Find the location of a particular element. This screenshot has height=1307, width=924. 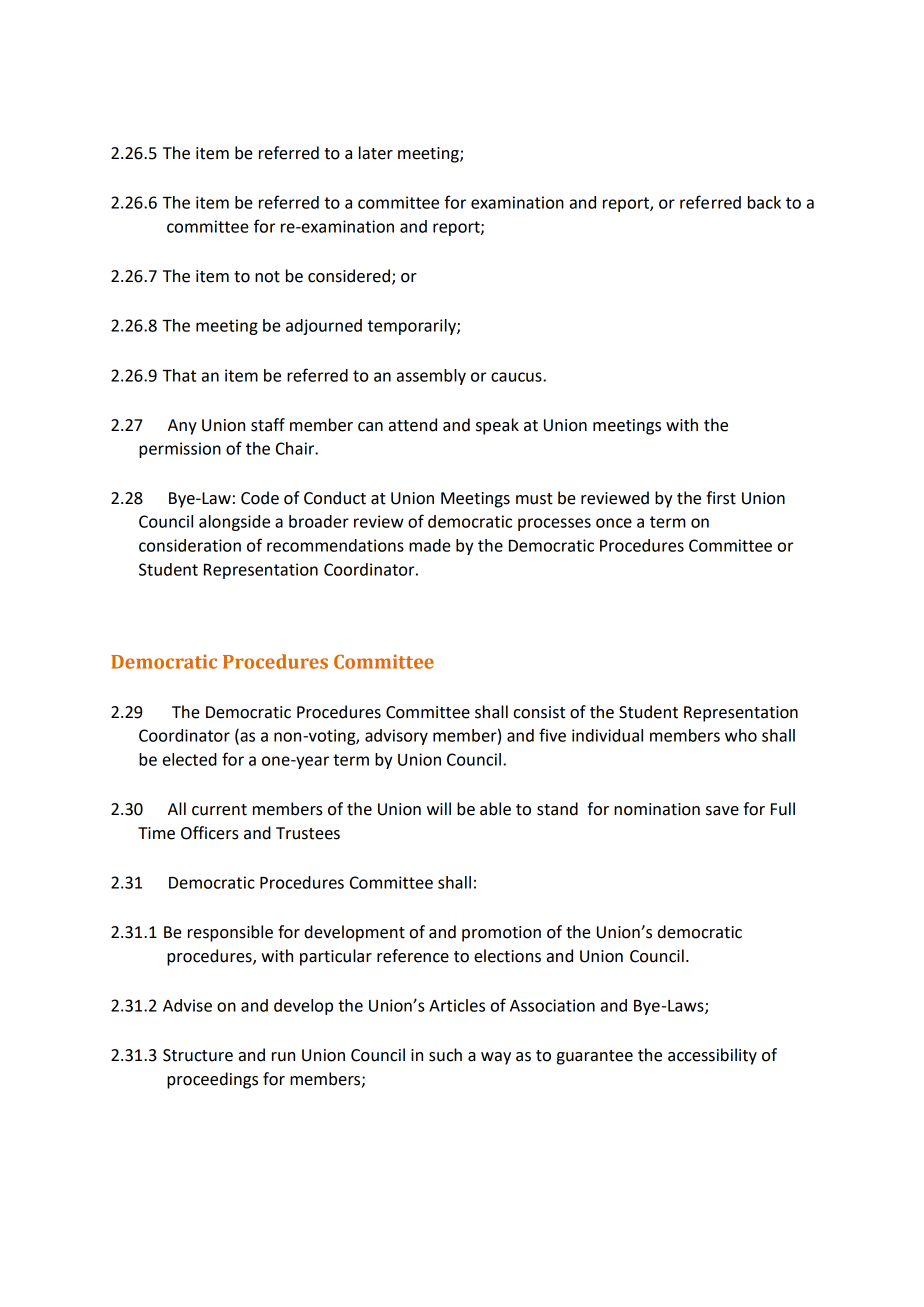

able is located at coordinates (495, 809).
